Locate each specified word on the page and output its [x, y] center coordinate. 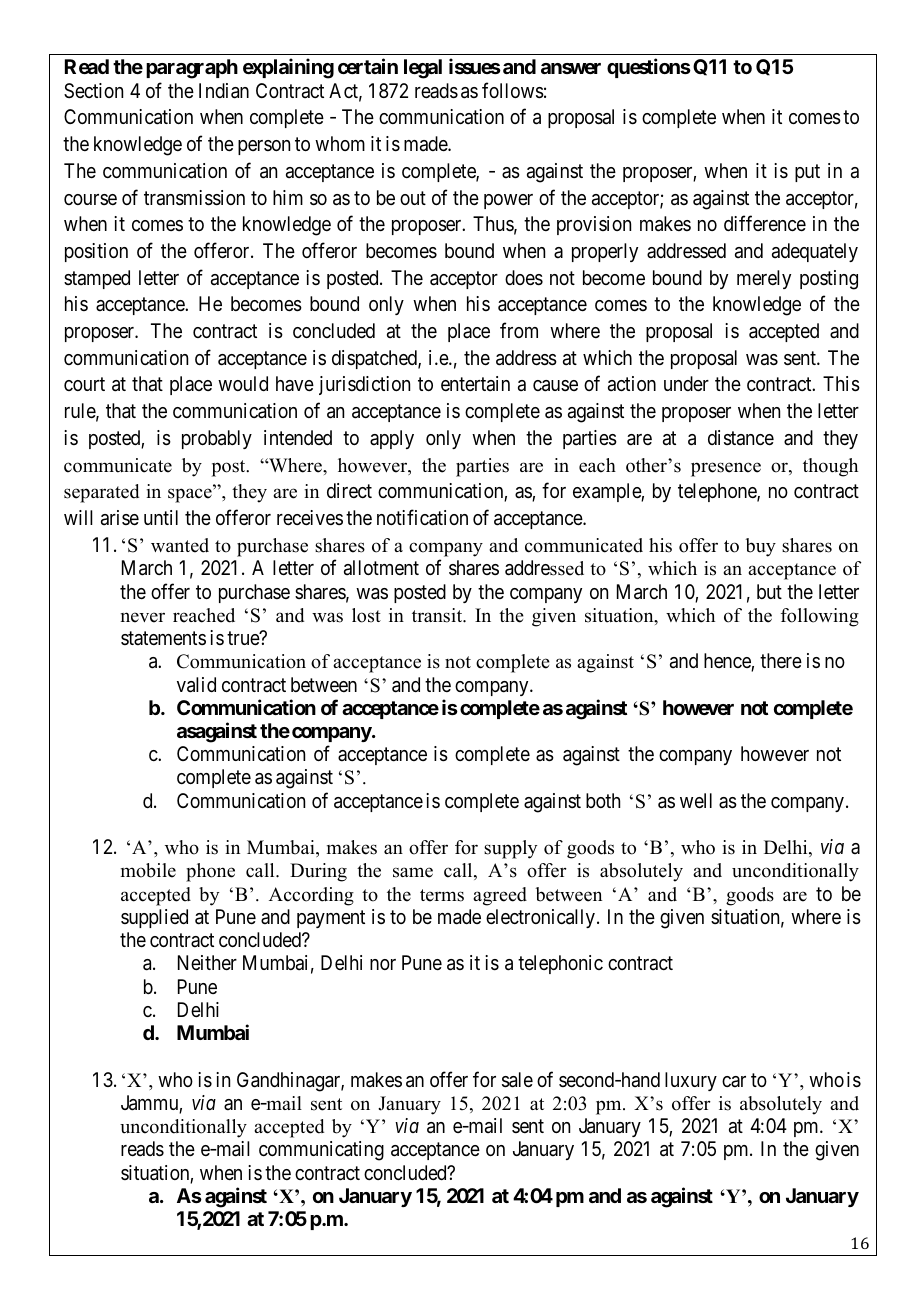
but [769, 591]
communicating [321, 1151]
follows [513, 90]
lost [366, 615]
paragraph [192, 69]
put [807, 173]
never [143, 617]
